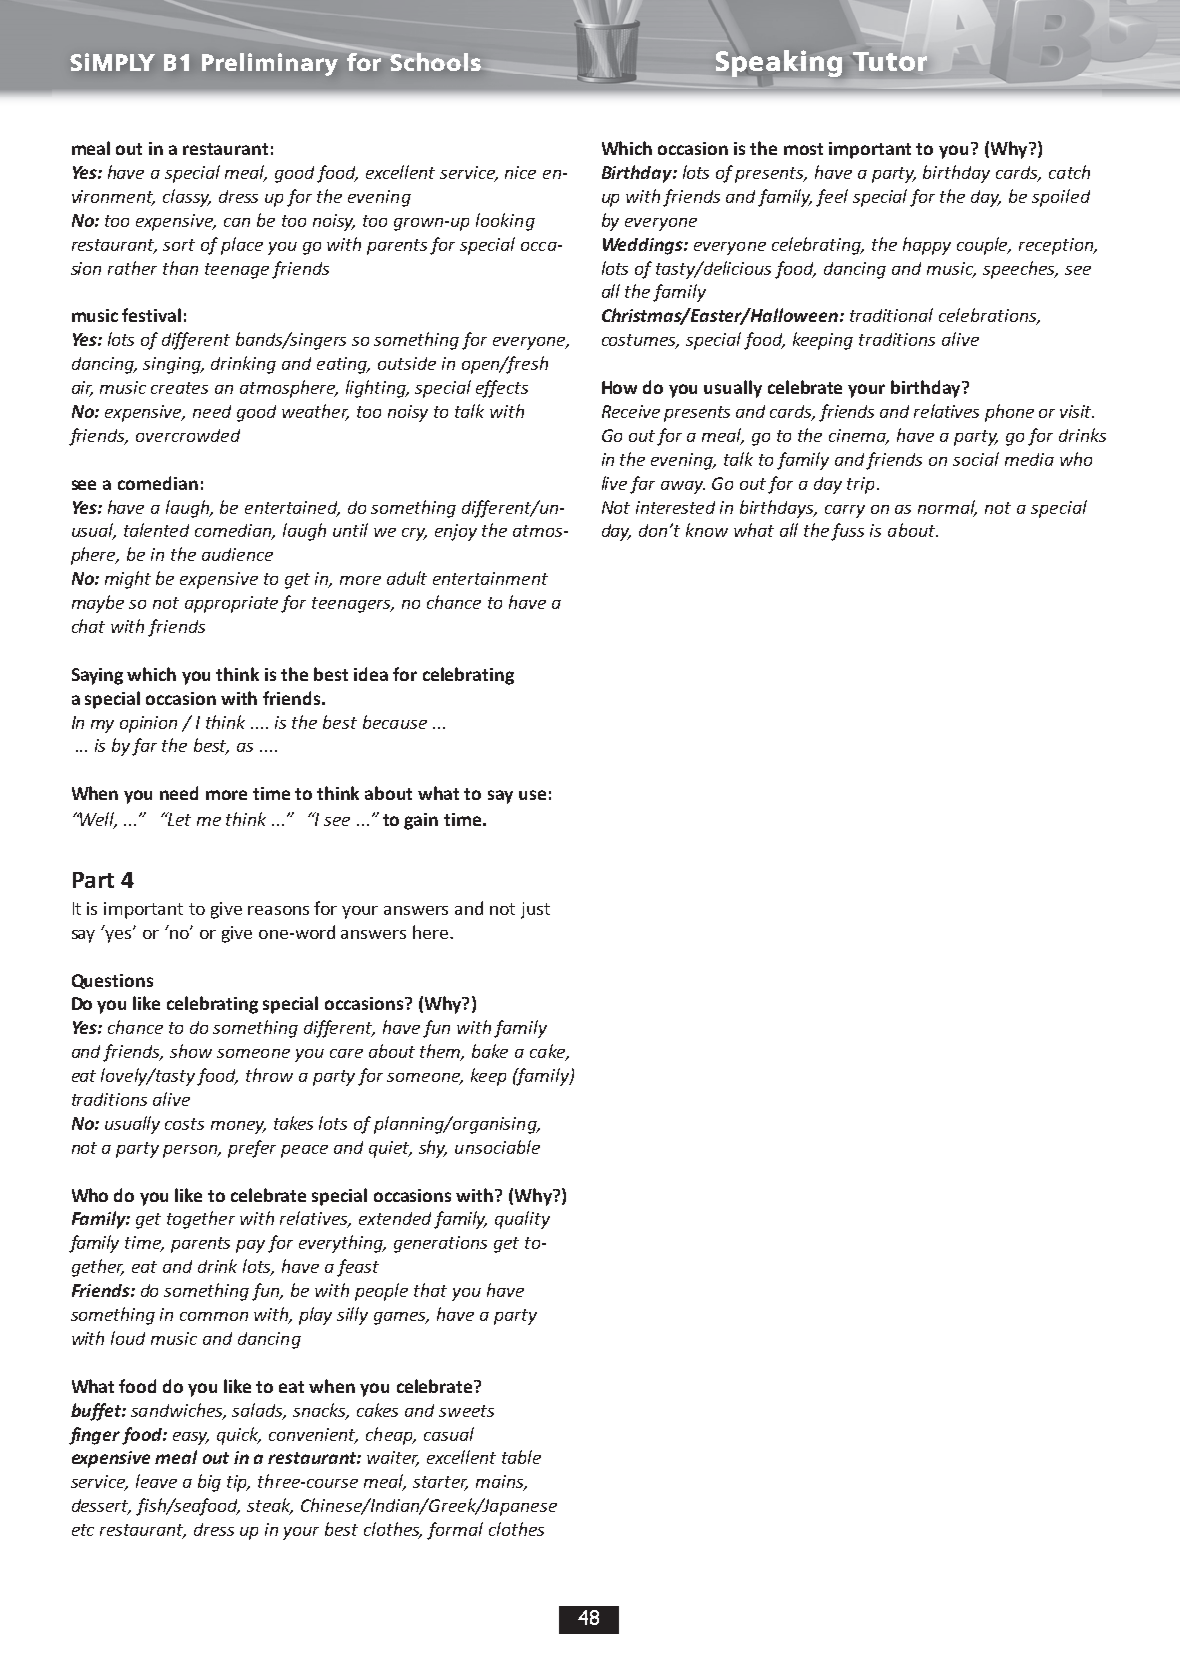 Image resolution: width=1180 pixels, height=1671 pixels. I want to click on Preliminary, so click(270, 64).
